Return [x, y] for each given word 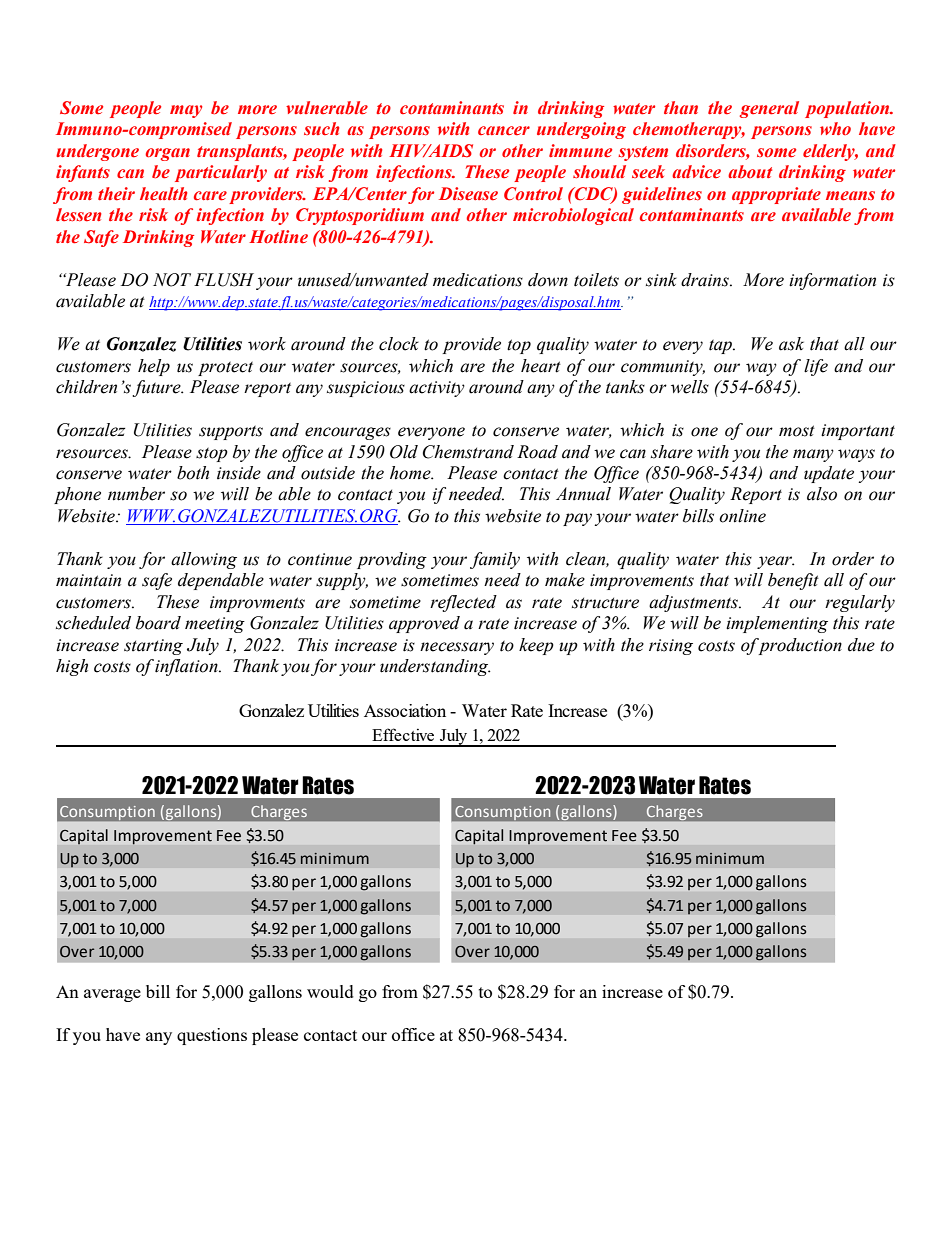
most [797, 431]
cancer [504, 131]
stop [212, 455]
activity [437, 389]
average [112, 995]
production [799, 646]
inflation [187, 667]
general [769, 109]
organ [167, 154]
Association [405, 710]
